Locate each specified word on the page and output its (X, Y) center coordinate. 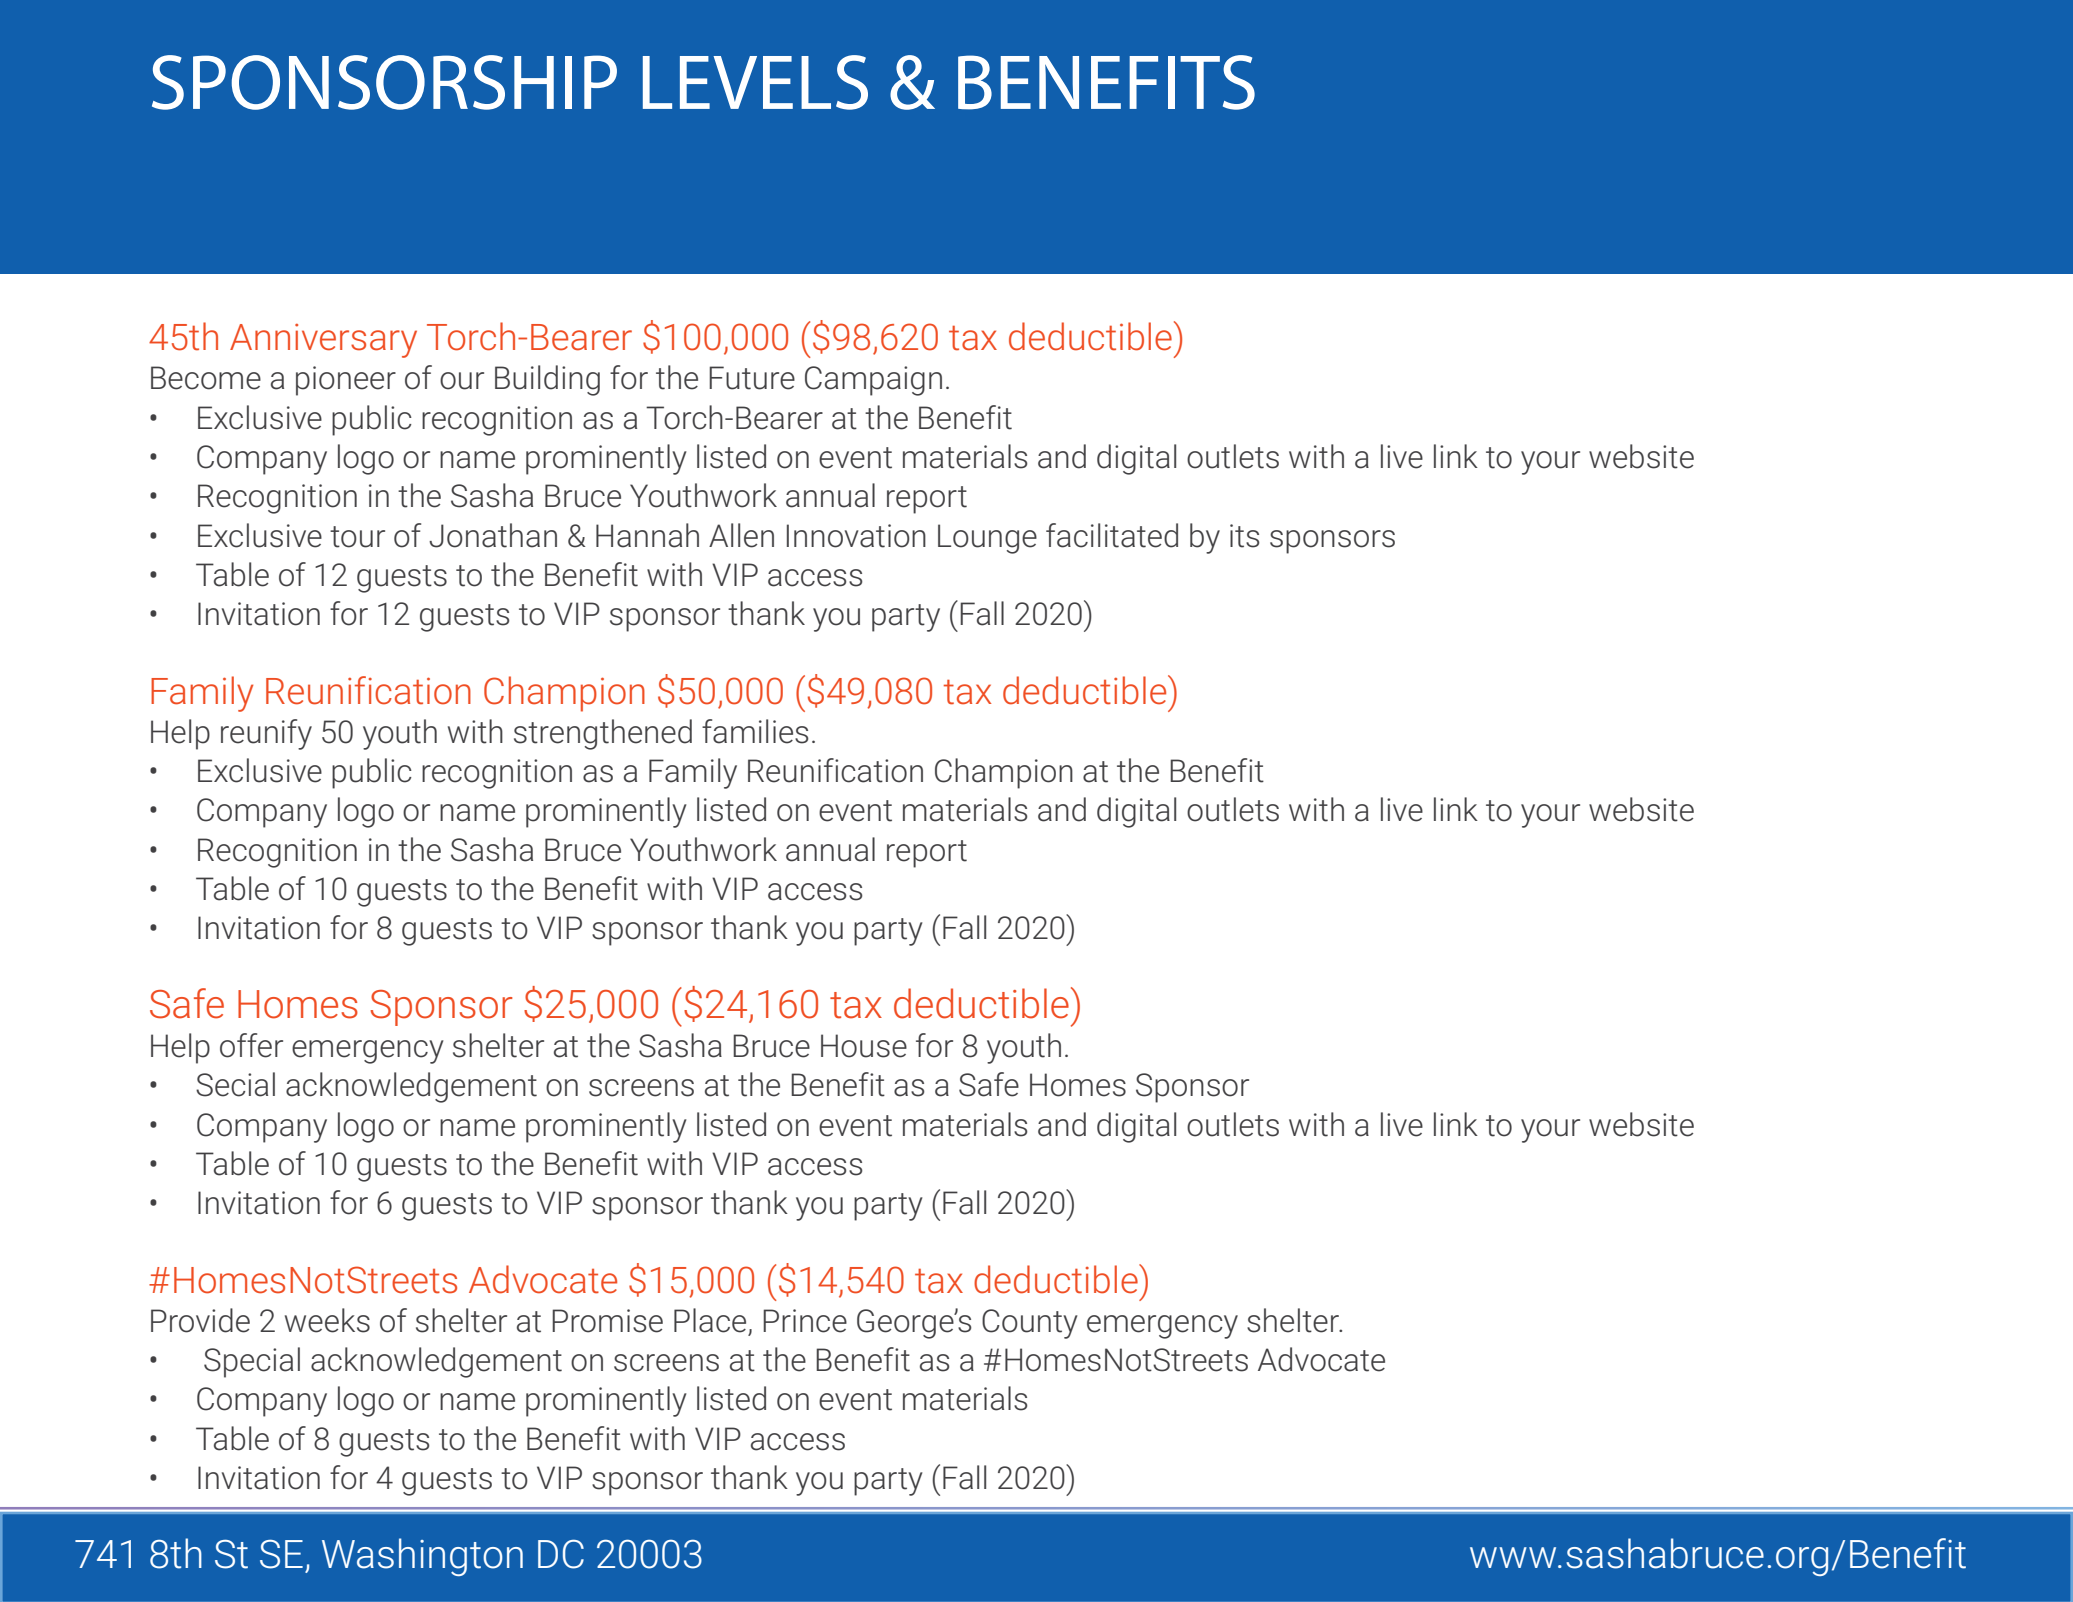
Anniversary (323, 341)
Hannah (647, 535)
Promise (607, 1321)
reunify (266, 734)
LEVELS (755, 82)
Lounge (987, 539)
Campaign (873, 381)
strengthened (603, 734)
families (755, 731)
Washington (422, 1557)
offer (251, 1045)
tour (357, 537)
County (1030, 1324)
